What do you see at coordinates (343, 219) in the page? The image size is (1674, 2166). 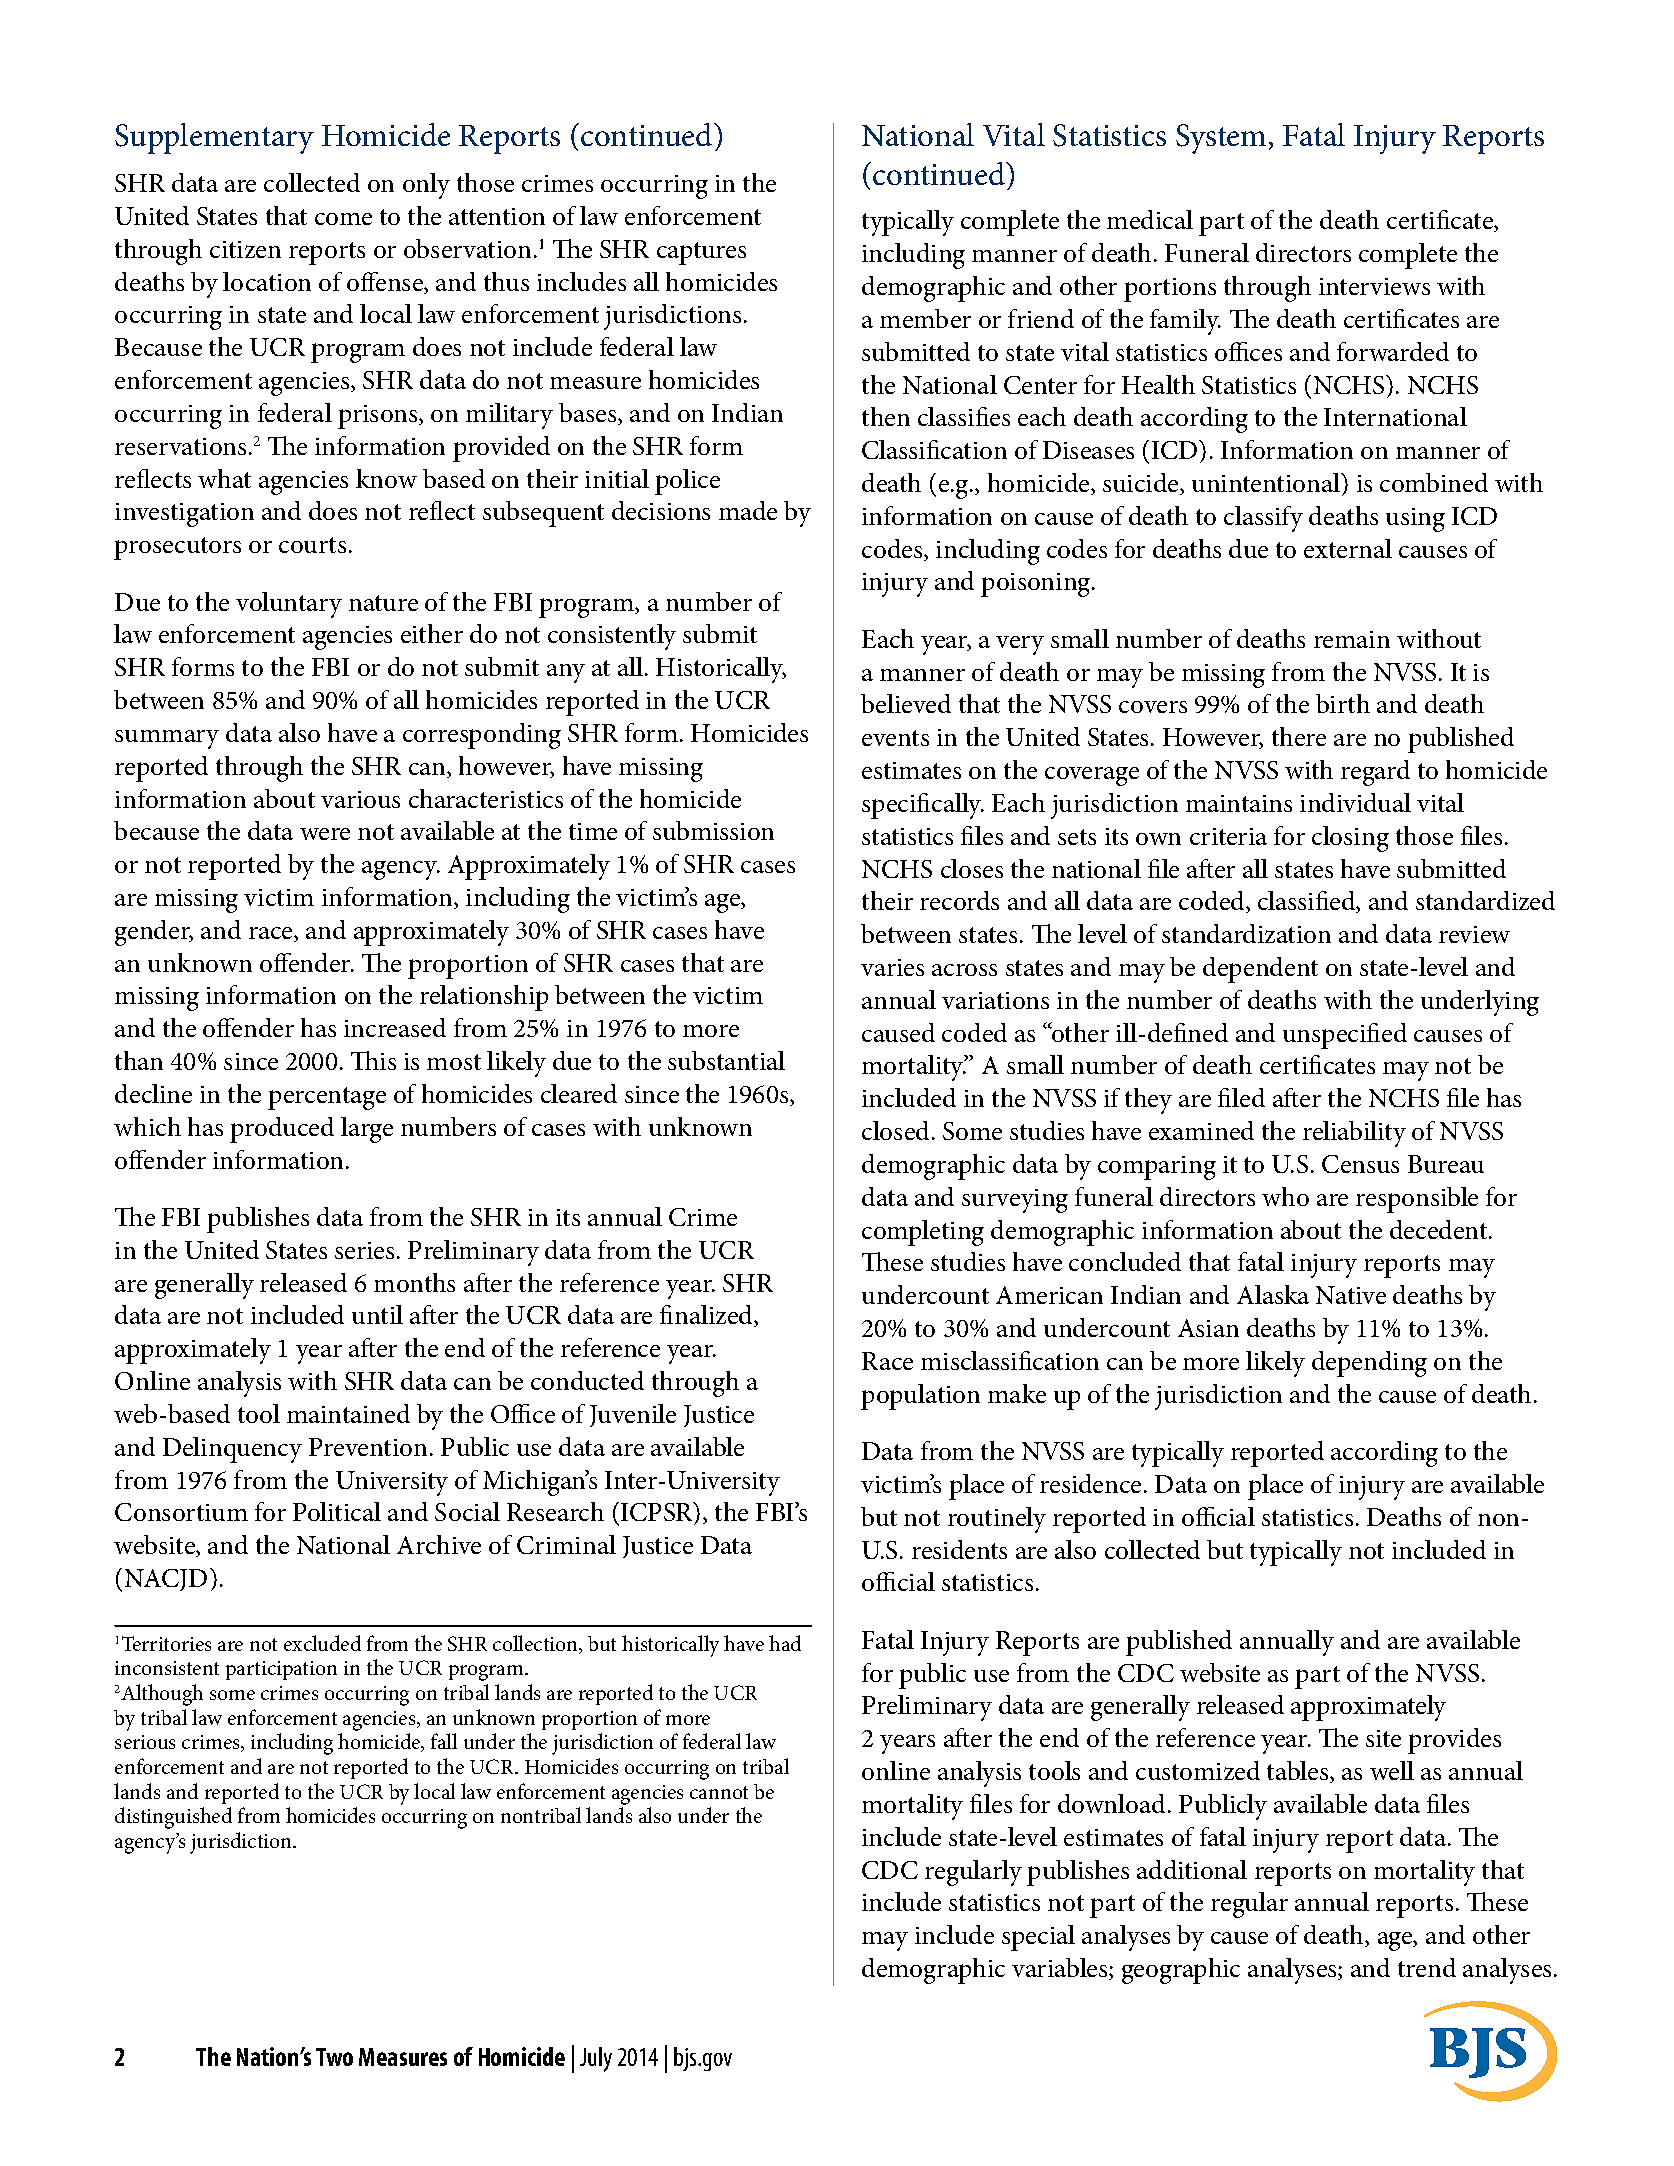 I see `come` at bounding box center [343, 219].
